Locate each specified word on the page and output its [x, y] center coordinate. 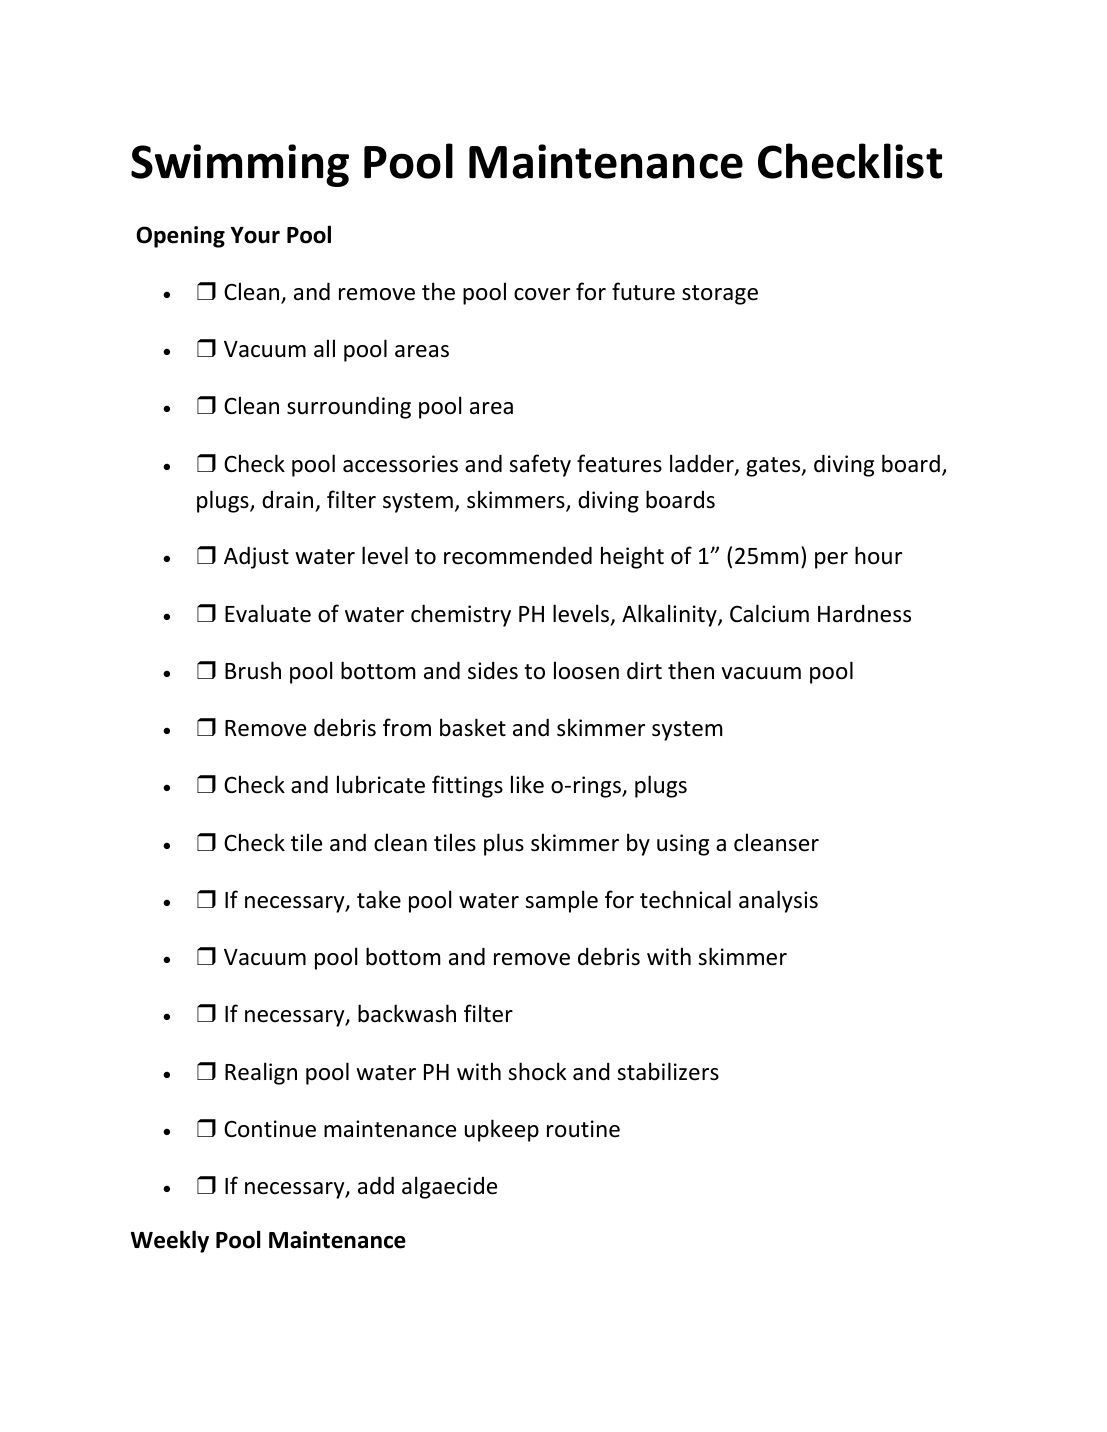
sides [493, 671]
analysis [778, 901]
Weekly [170, 1241]
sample [561, 901]
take [379, 899]
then [691, 670]
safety [540, 465]
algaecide [449, 1187]
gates [774, 467]
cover [542, 294]
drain [287, 500]
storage [720, 295]
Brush [253, 670]
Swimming [240, 165]
